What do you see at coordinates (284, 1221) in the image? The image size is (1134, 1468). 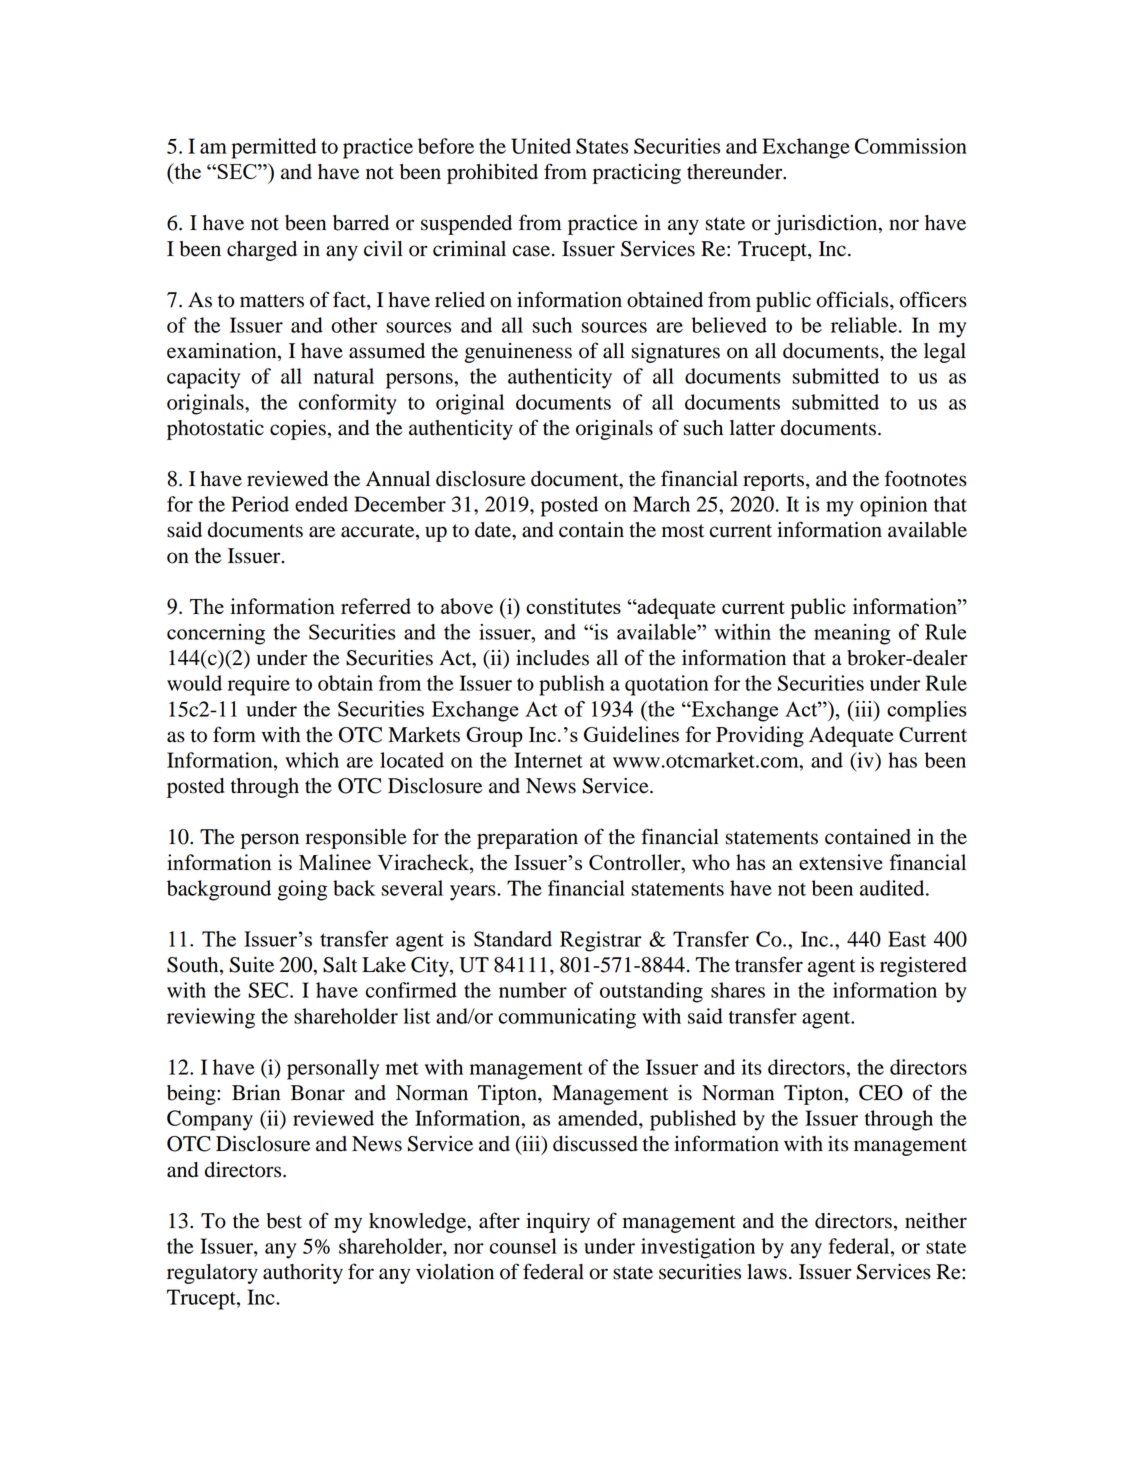 I see `best` at bounding box center [284, 1221].
